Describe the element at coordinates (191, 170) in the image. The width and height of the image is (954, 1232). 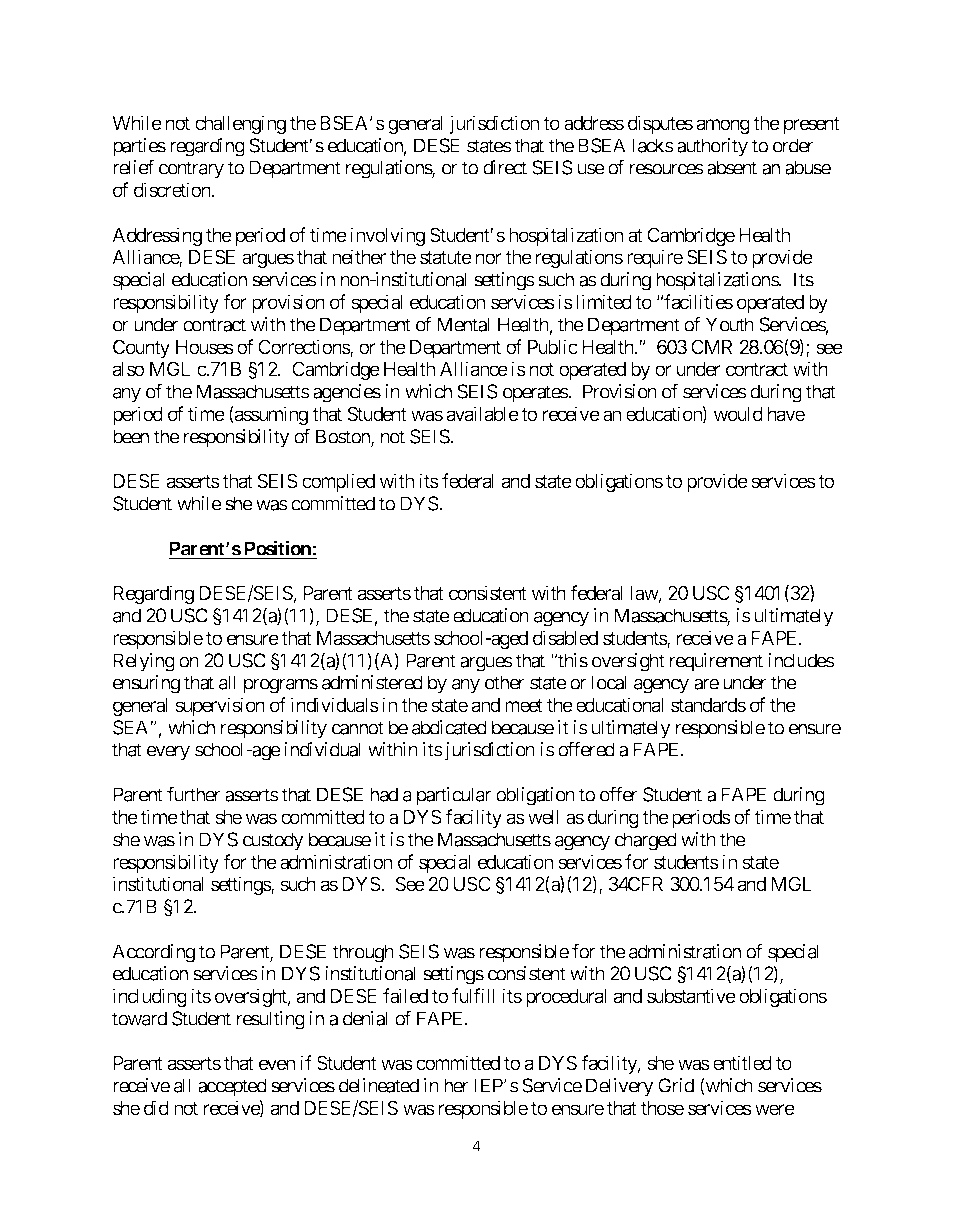
I see `contrary` at that location.
